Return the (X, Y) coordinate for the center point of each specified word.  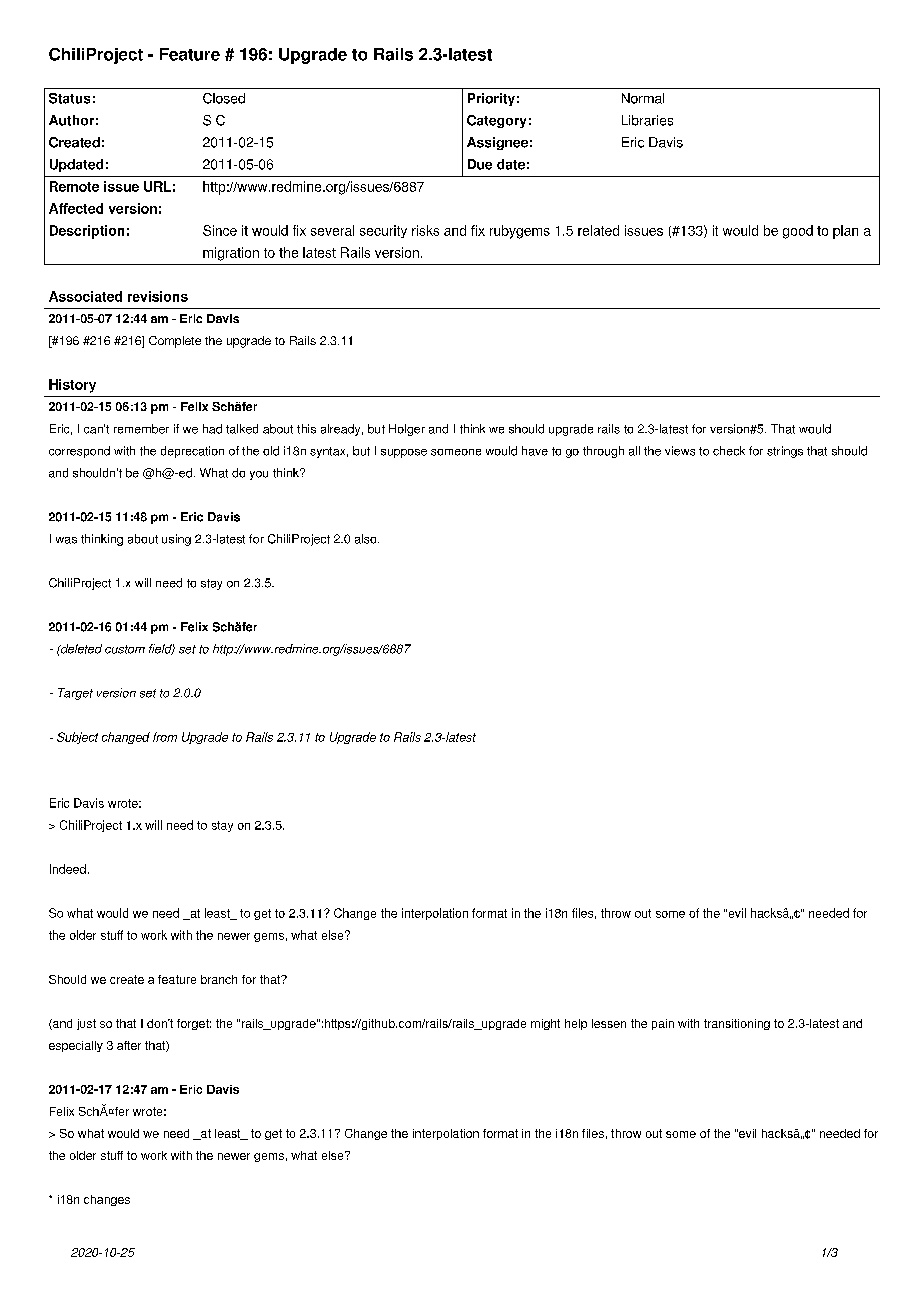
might (545, 1024)
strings (785, 452)
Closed (224, 98)
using (176, 540)
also (367, 539)
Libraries (647, 120)
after (129, 1045)
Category (496, 121)
